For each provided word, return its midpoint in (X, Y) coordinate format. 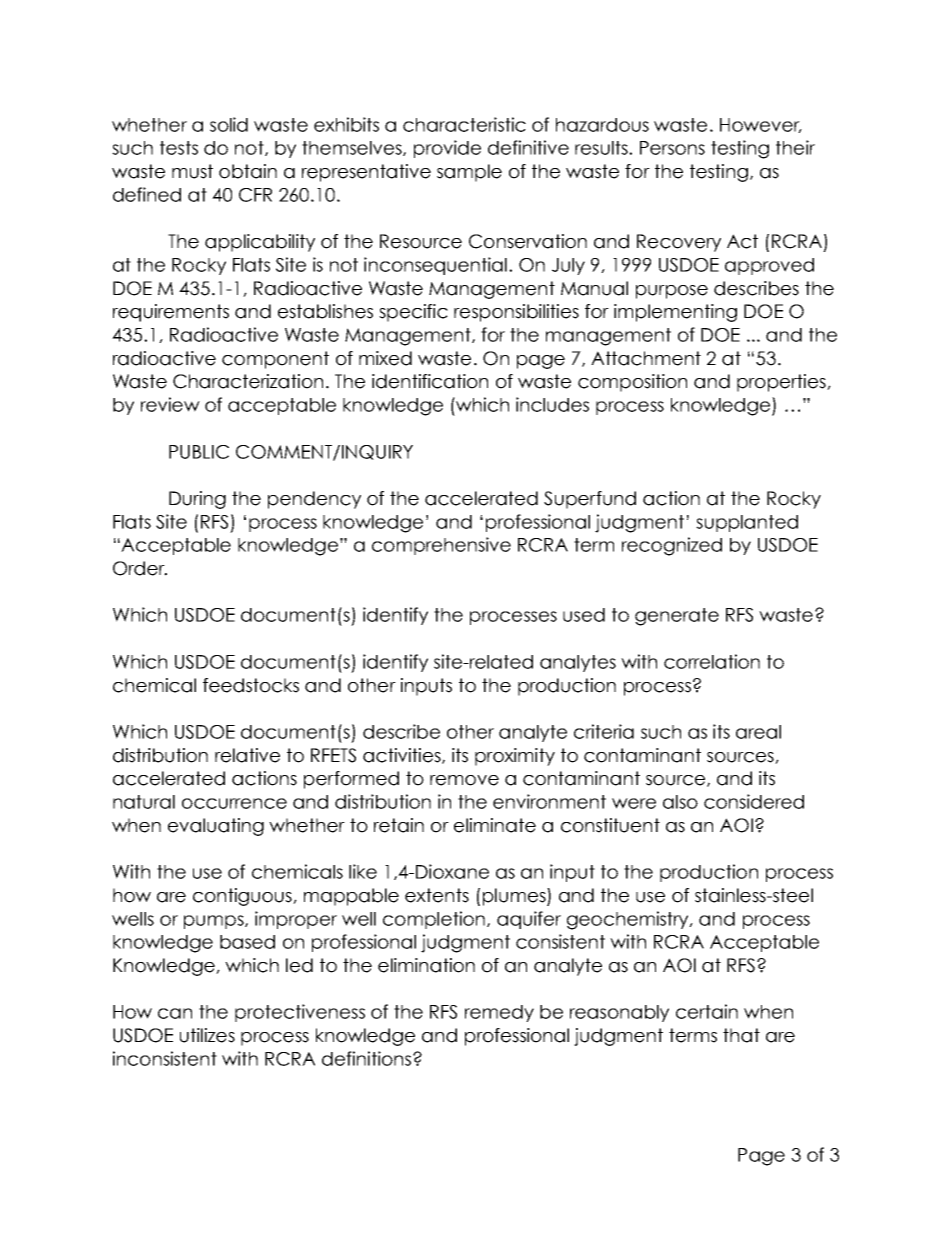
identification (430, 381)
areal (758, 732)
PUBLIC (199, 452)
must (192, 171)
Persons (672, 148)
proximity (515, 757)
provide (447, 149)
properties (782, 383)
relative (247, 755)
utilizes (207, 1035)
